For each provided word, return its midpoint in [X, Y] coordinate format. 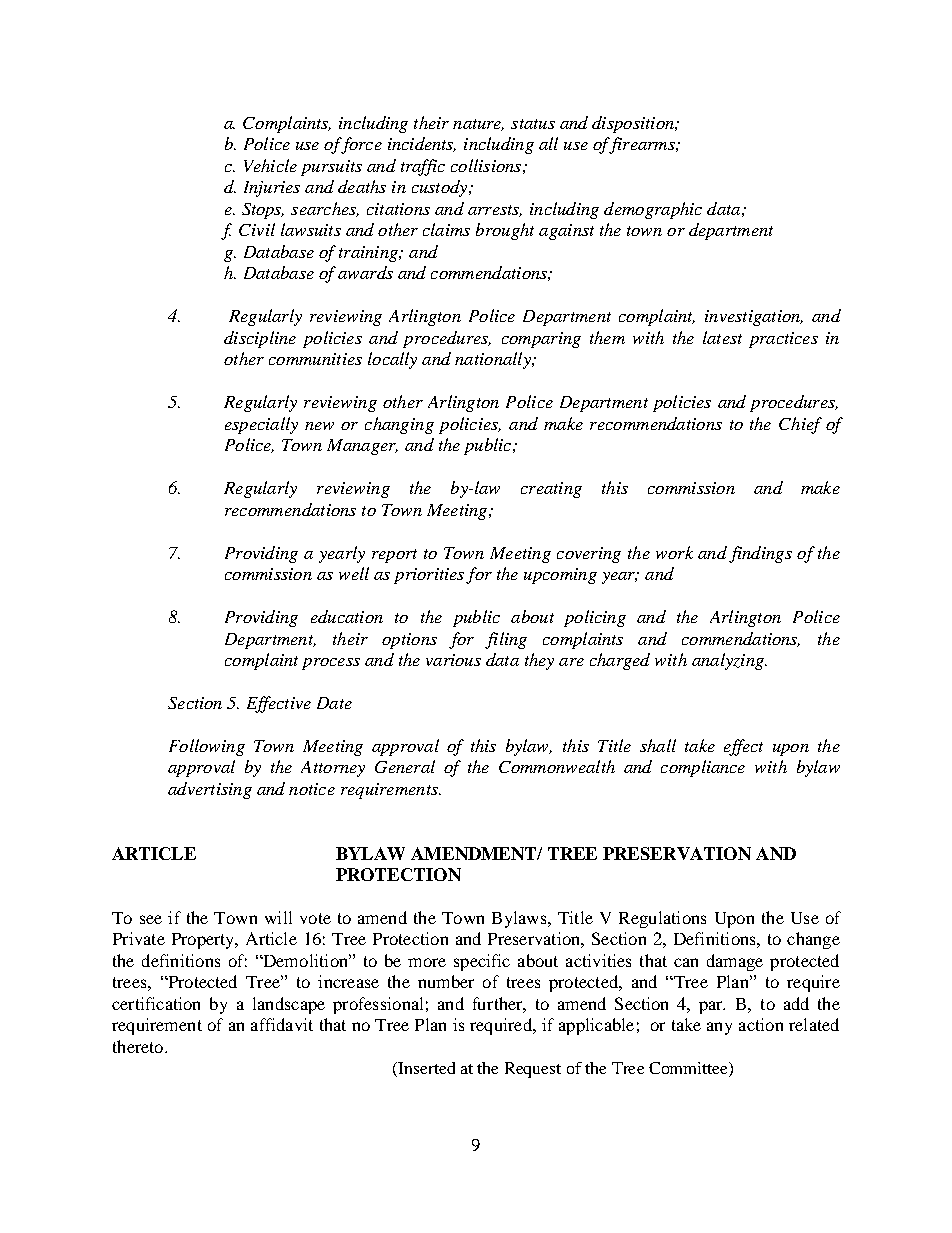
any [719, 1028]
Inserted [425, 1068]
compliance [703, 768]
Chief [800, 425]
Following [207, 747]
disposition [634, 124]
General [405, 766]
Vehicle [270, 165]
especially [261, 425]
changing [399, 425]
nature [478, 125]
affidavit [282, 1024]
